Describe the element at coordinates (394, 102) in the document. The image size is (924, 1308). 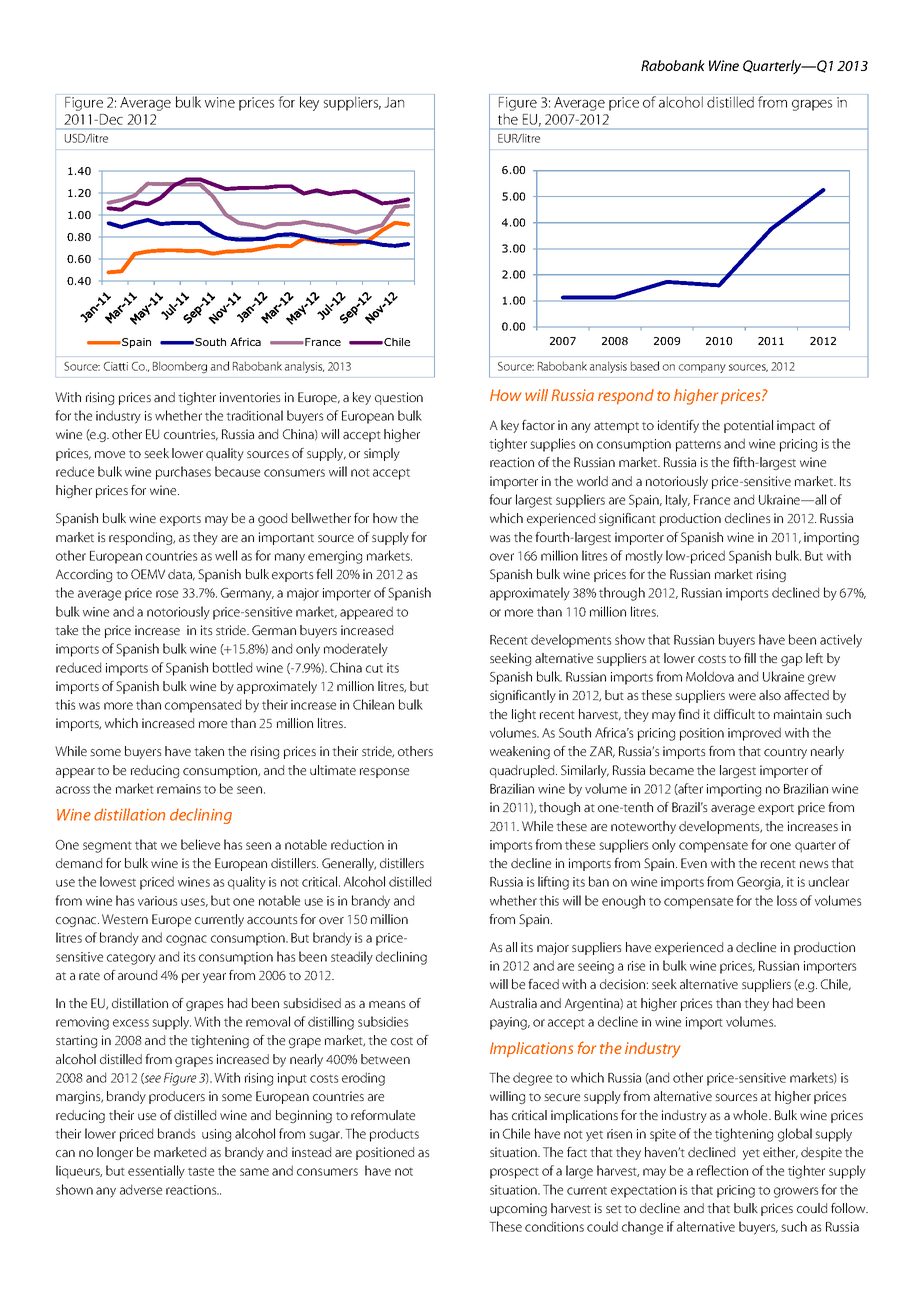
I see `Jan` at that location.
